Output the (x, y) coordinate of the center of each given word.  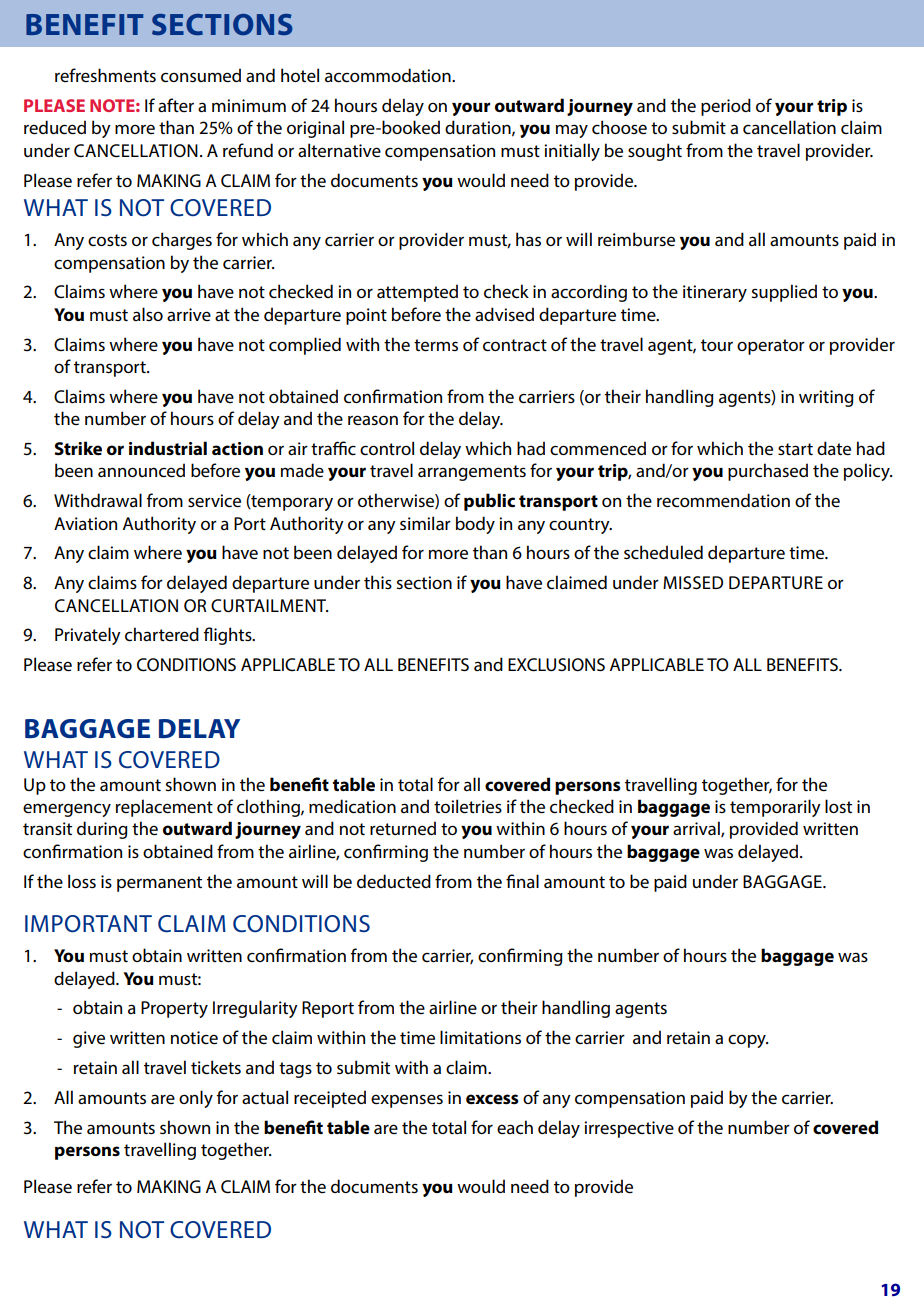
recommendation (723, 500)
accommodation (389, 75)
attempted (417, 293)
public (489, 502)
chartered (162, 634)
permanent (159, 884)
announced (141, 470)
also (148, 314)
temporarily (775, 808)
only (196, 1099)
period (726, 107)
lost (838, 806)
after (176, 105)
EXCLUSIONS (556, 665)
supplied (784, 293)
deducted (394, 881)
